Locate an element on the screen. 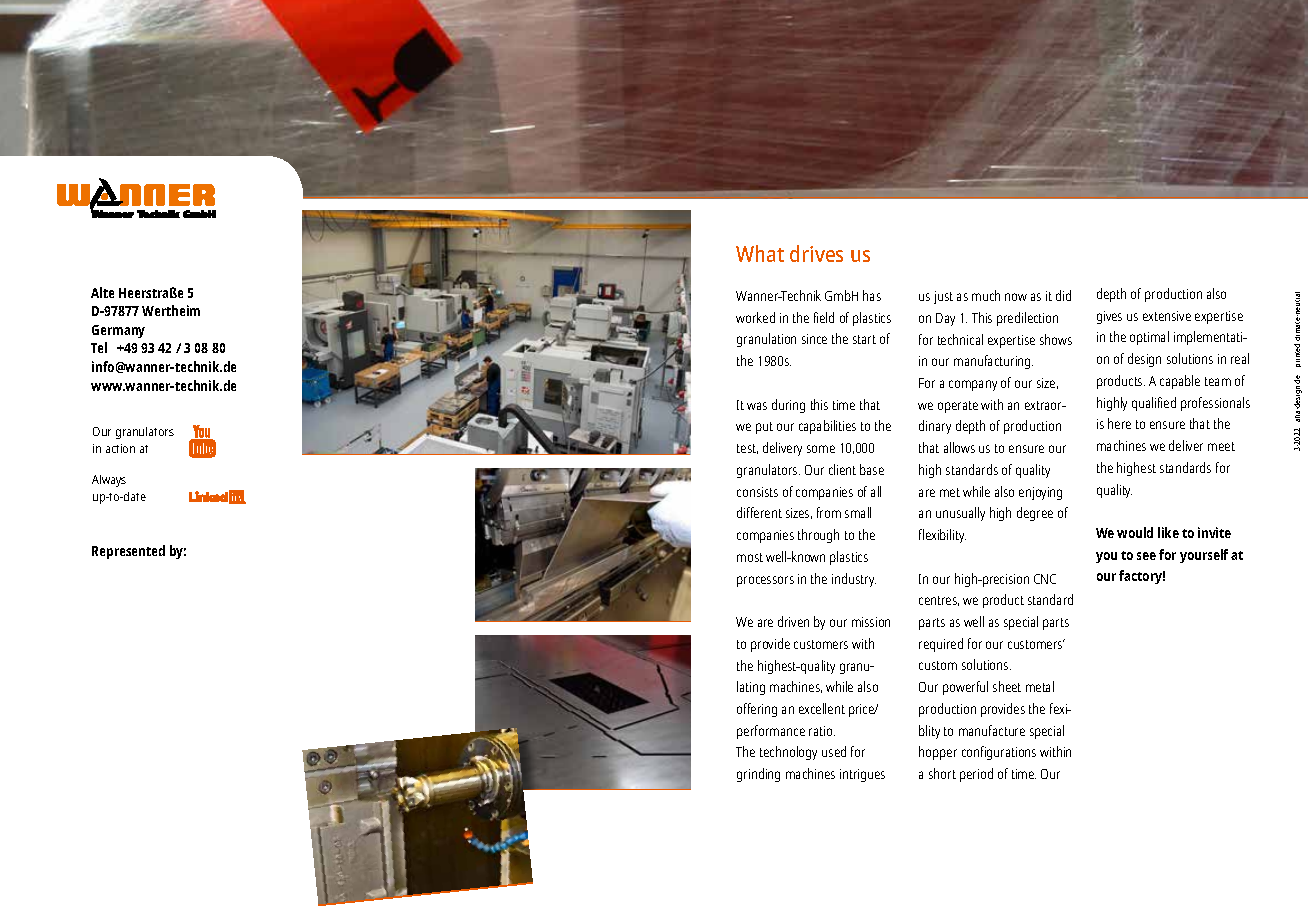 The height and width of the screenshot is (924, 1308). degree is located at coordinates (1035, 514).
